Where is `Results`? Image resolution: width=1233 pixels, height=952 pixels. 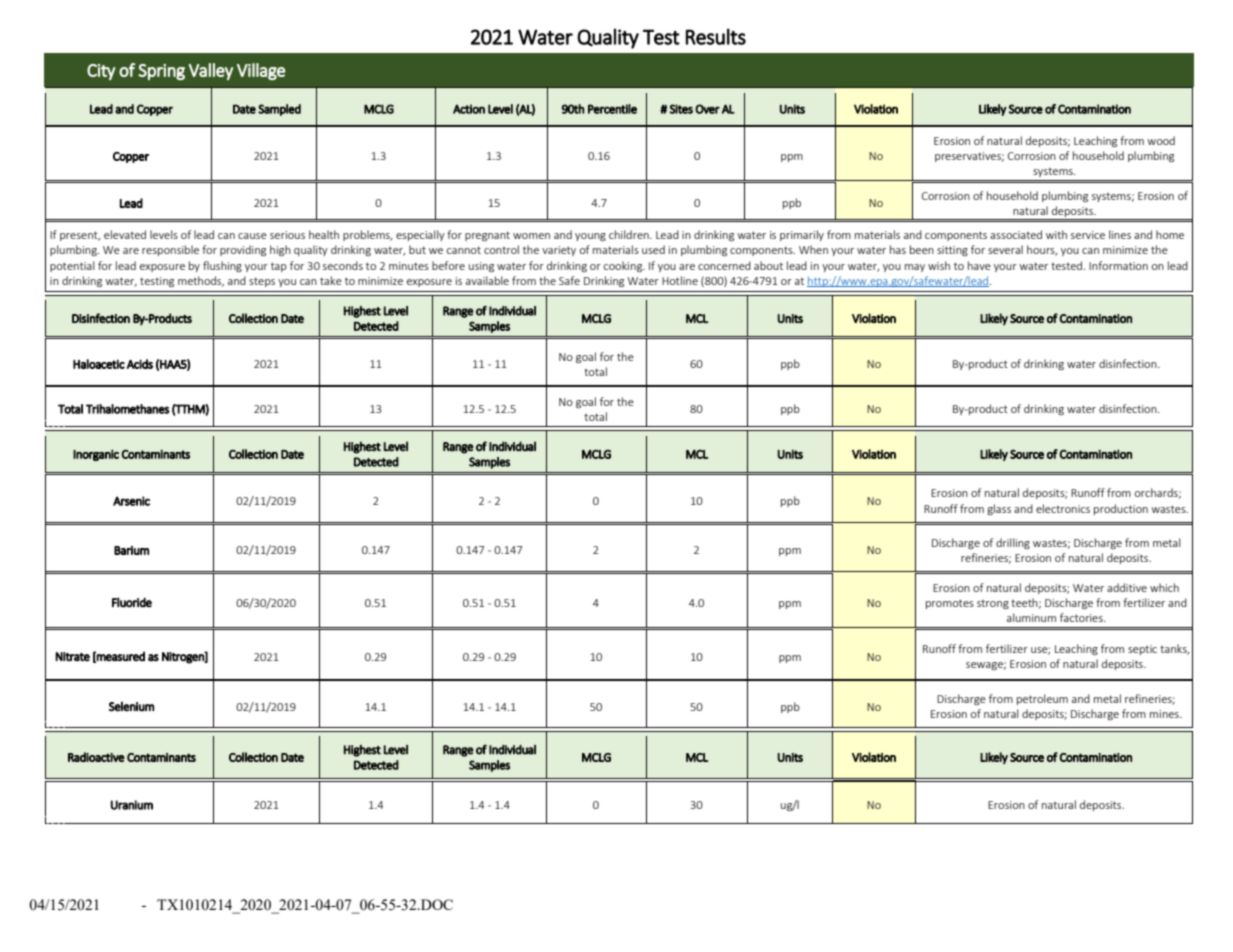 Results is located at coordinates (716, 36).
